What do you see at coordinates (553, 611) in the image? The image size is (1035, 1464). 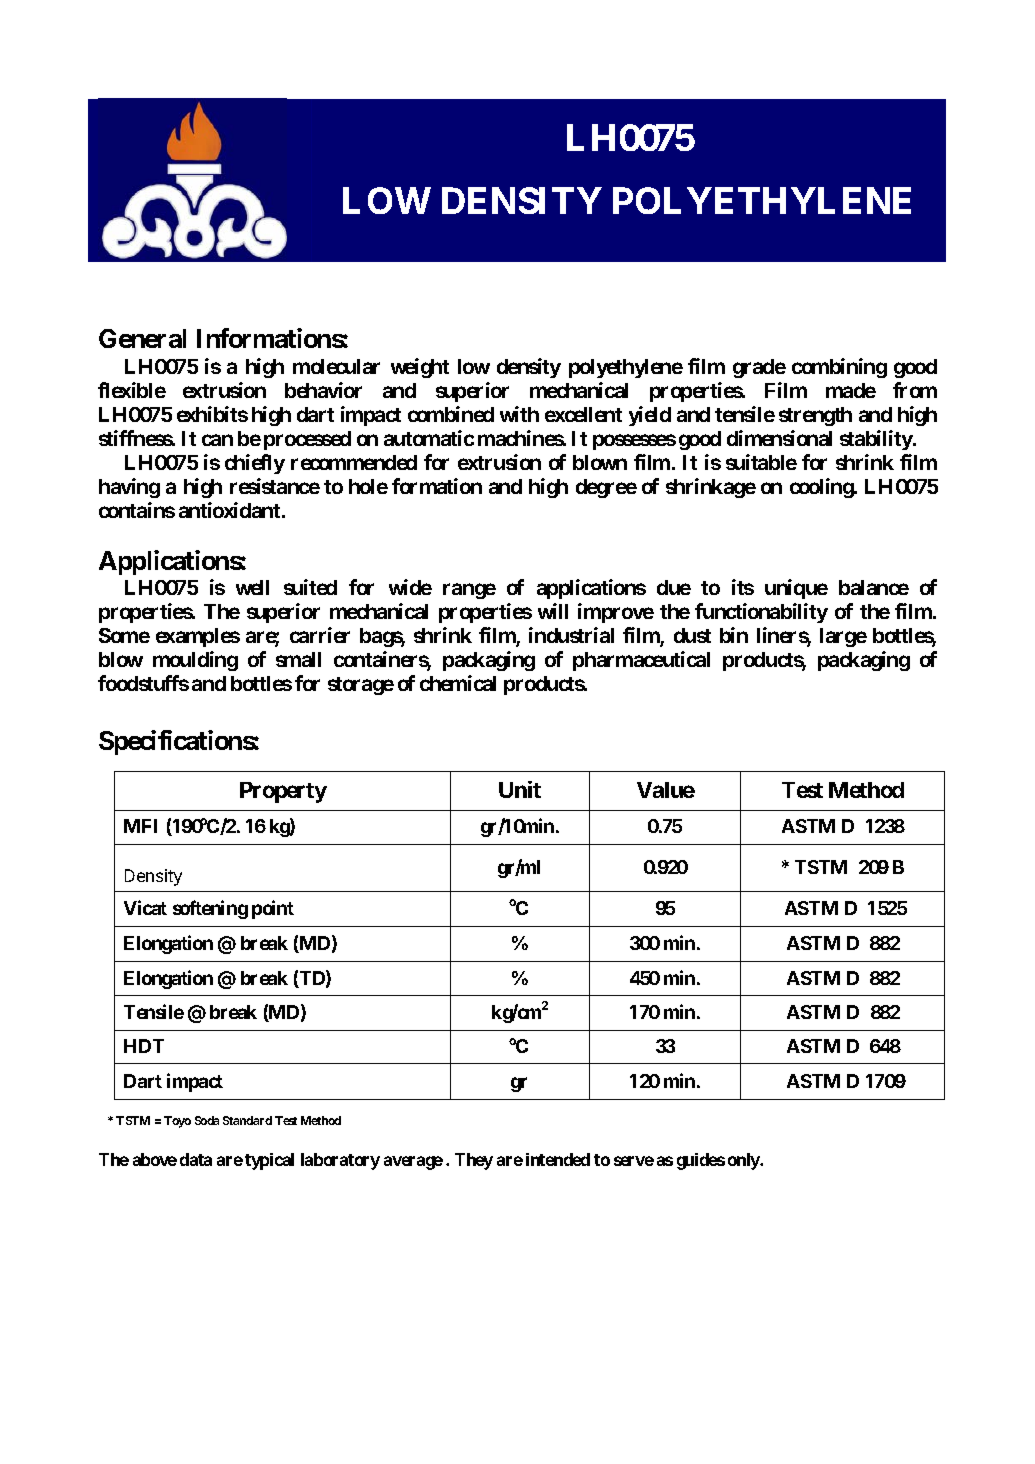 I see `will` at bounding box center [553, 611].
